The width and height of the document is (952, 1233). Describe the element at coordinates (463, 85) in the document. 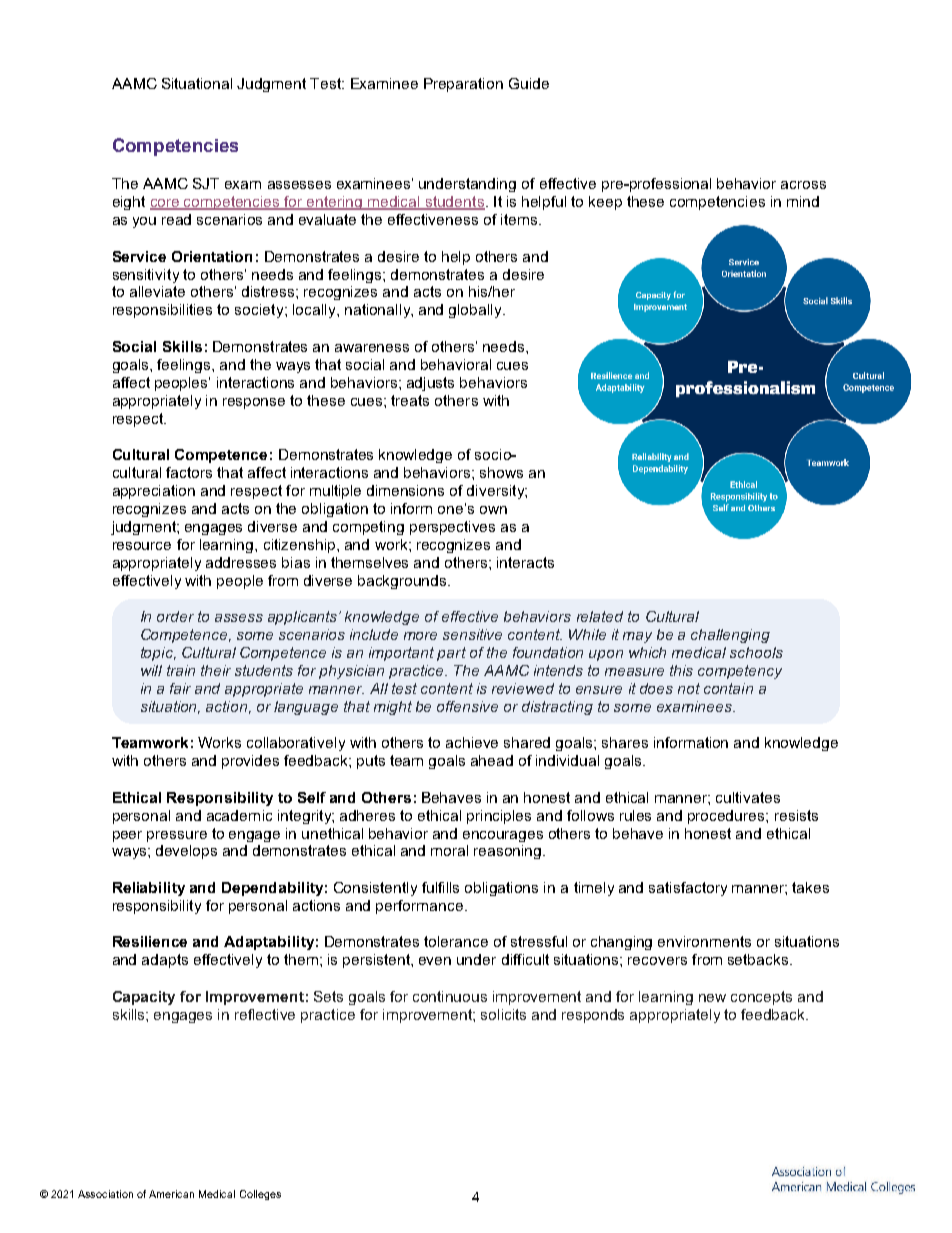

I see `Preparation` at that location.
